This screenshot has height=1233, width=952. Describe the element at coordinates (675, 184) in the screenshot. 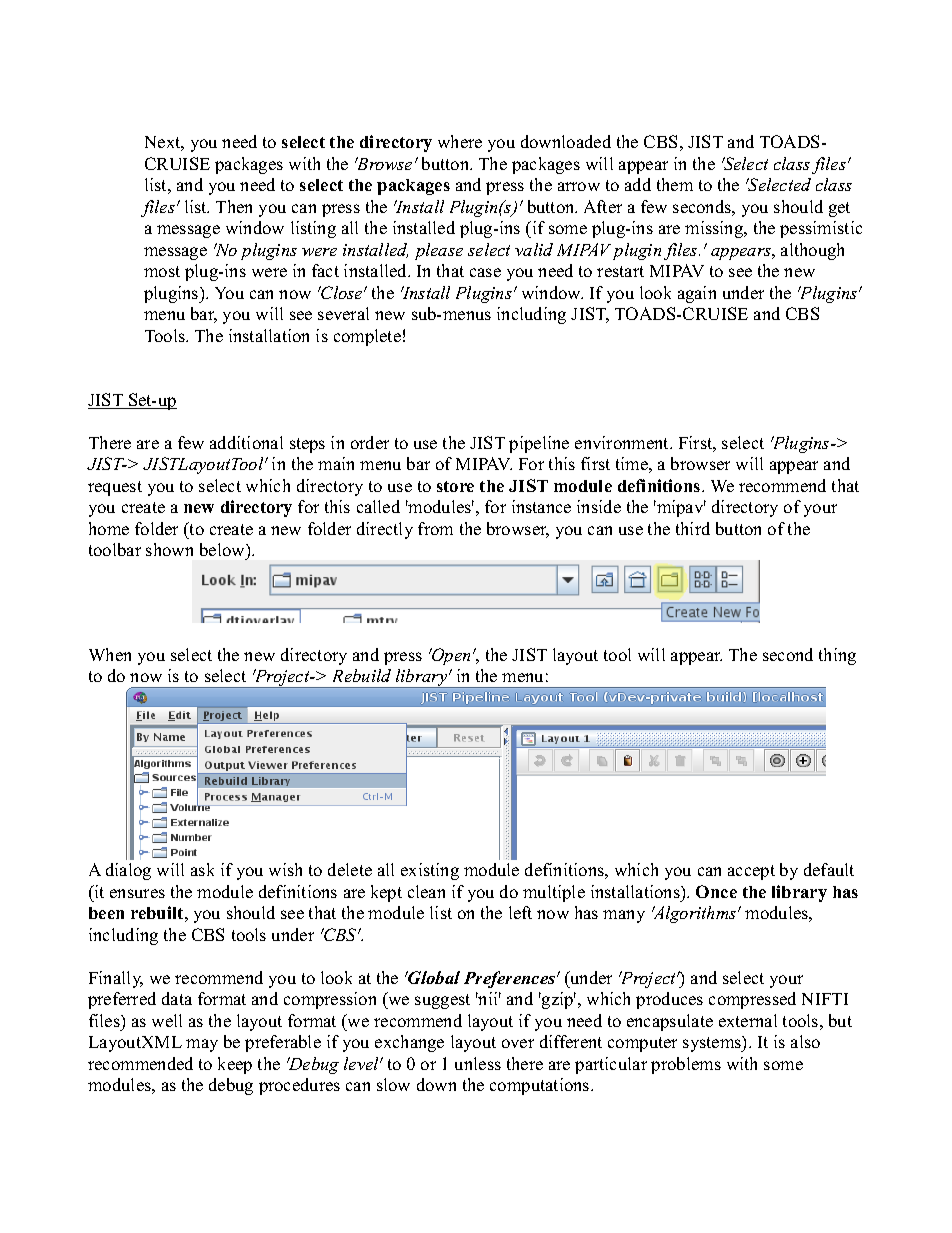

I see `them` at that location.
